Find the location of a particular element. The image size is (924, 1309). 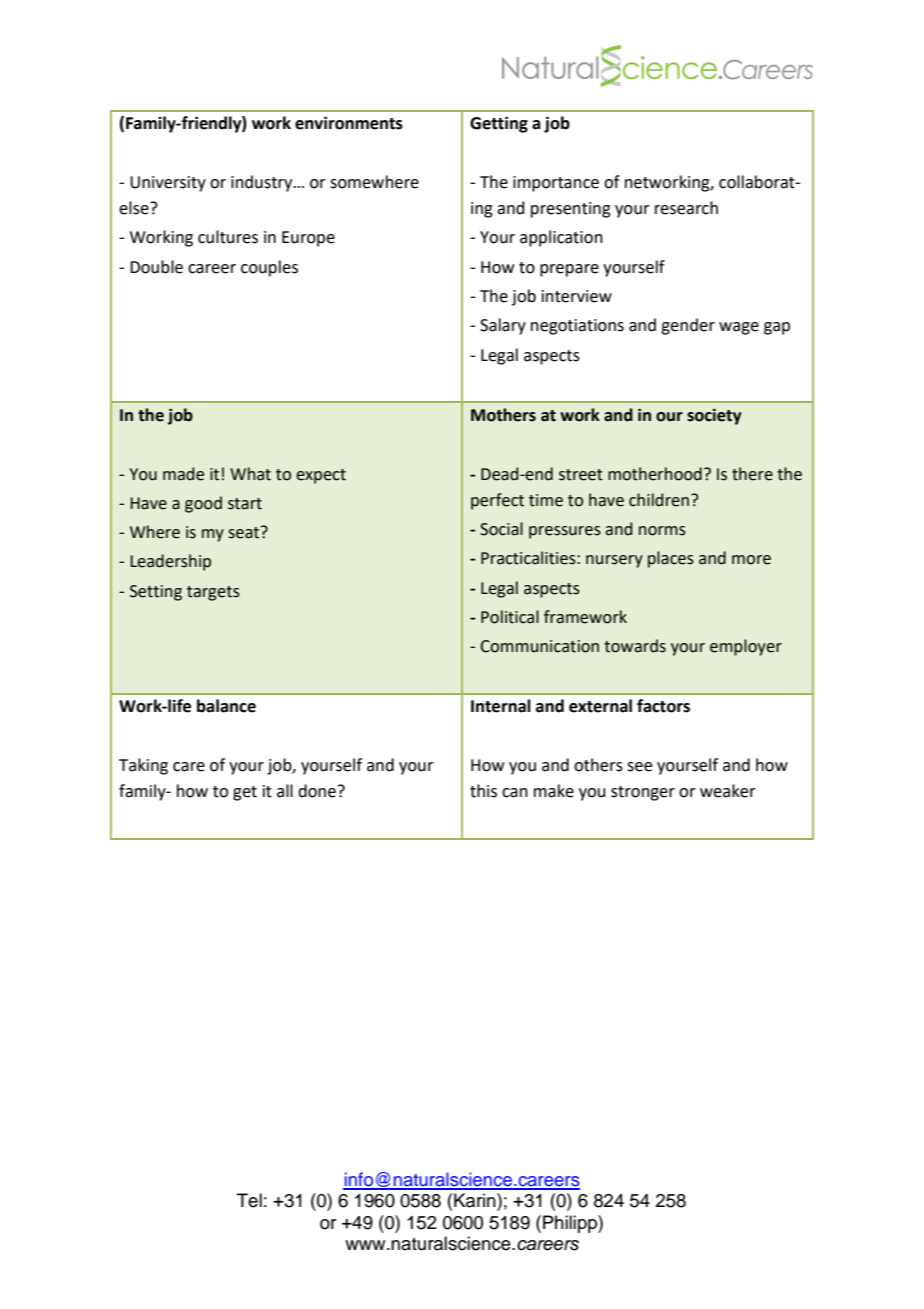

Tel is located at coordinates (249, 1200).
